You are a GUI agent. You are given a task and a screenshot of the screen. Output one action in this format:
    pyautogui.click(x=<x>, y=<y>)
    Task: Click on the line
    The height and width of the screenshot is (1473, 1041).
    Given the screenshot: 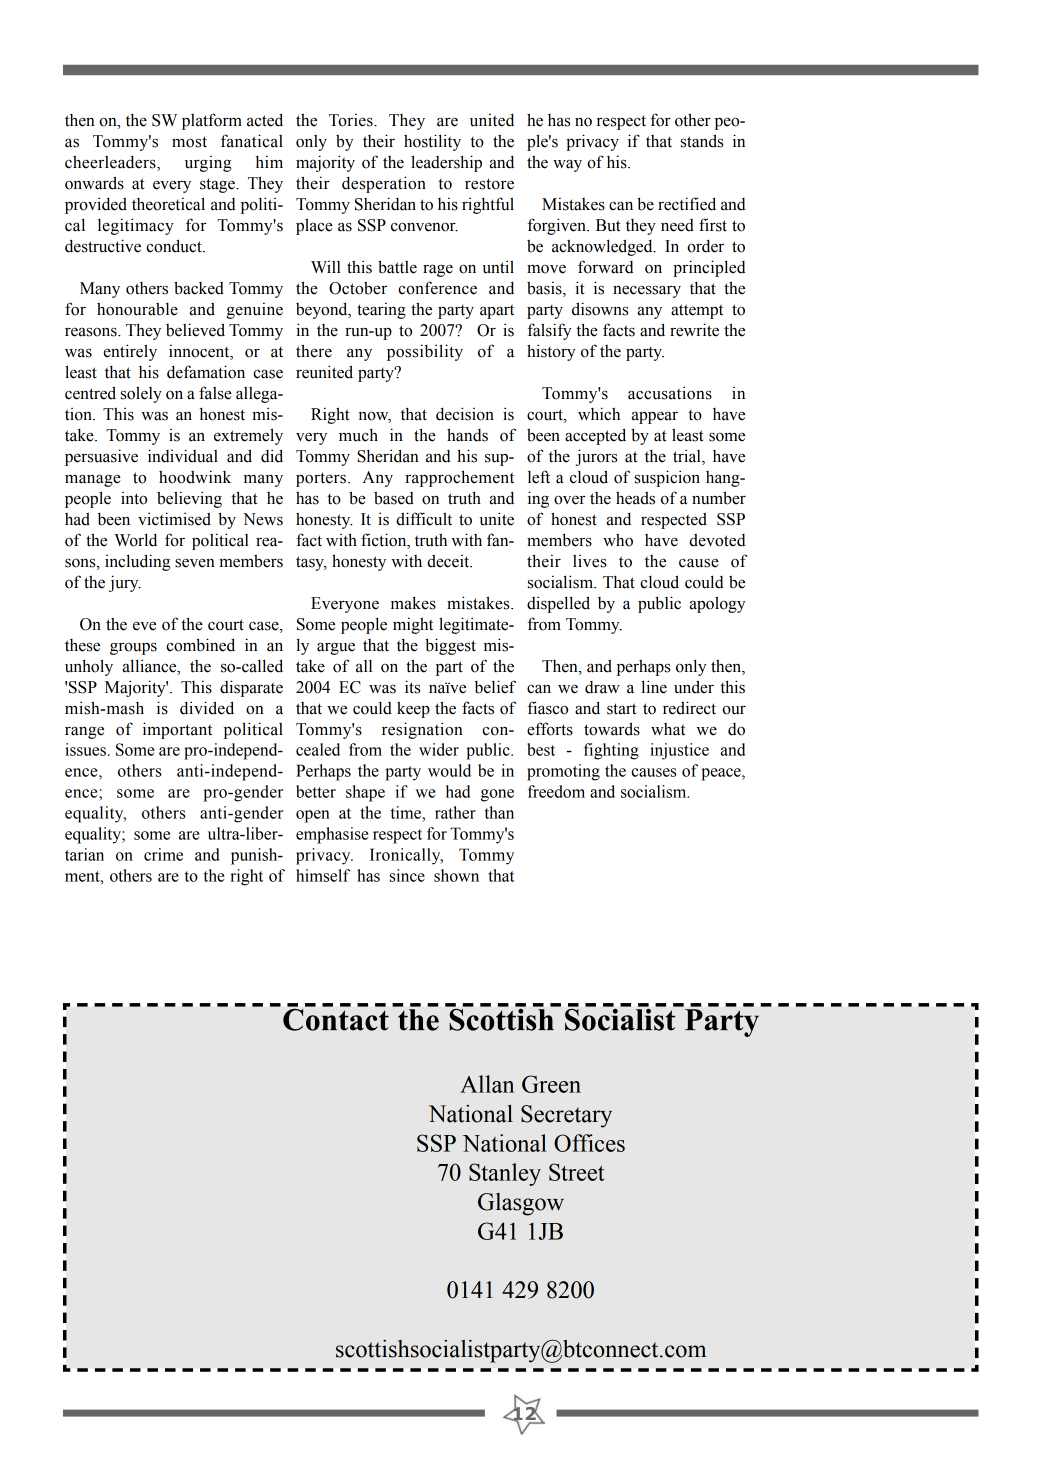 What is the action you would take?
    pyautogui.click(x=654, y=687)
